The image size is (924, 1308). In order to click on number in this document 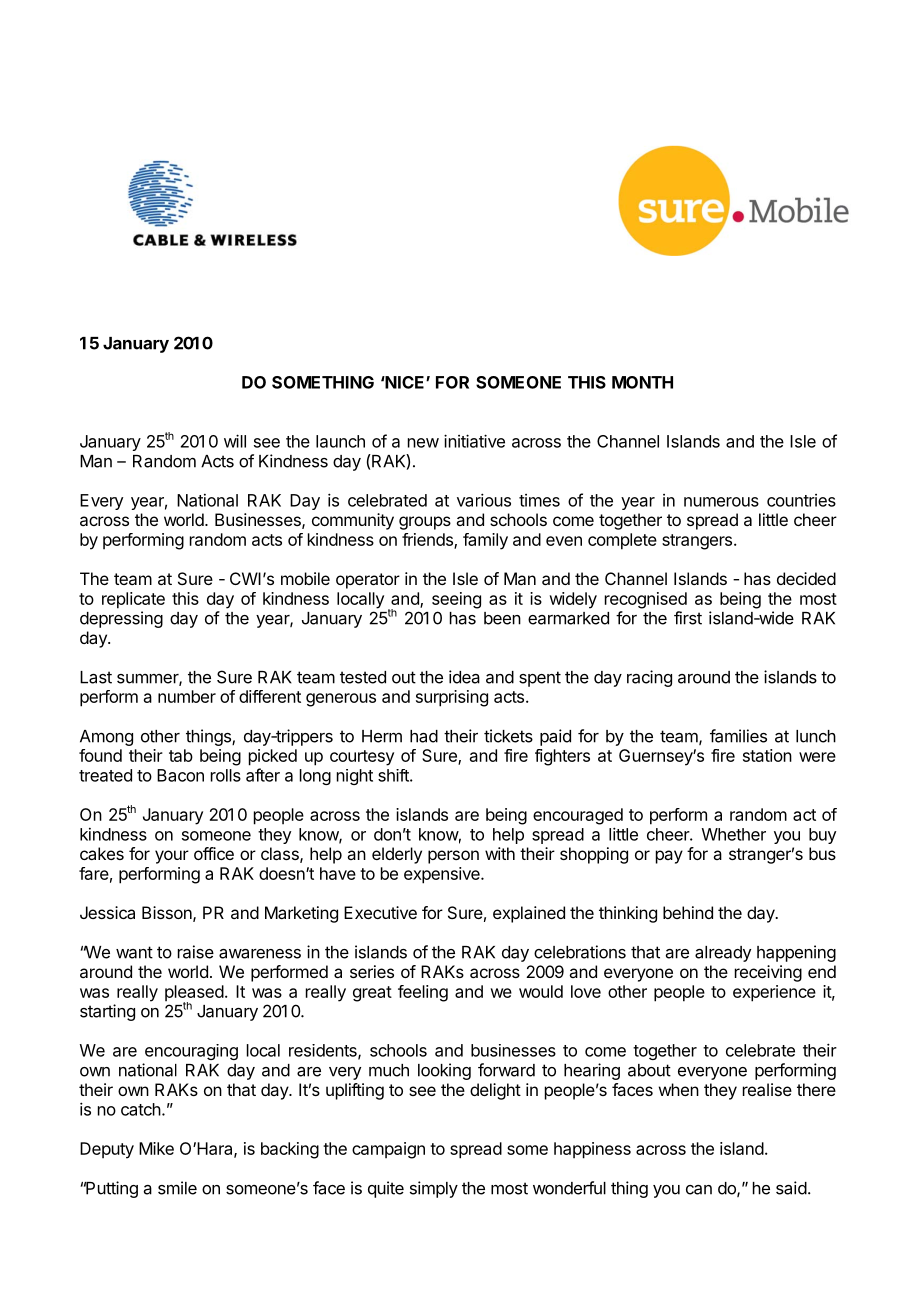, I will do `click(187, 696)`.
